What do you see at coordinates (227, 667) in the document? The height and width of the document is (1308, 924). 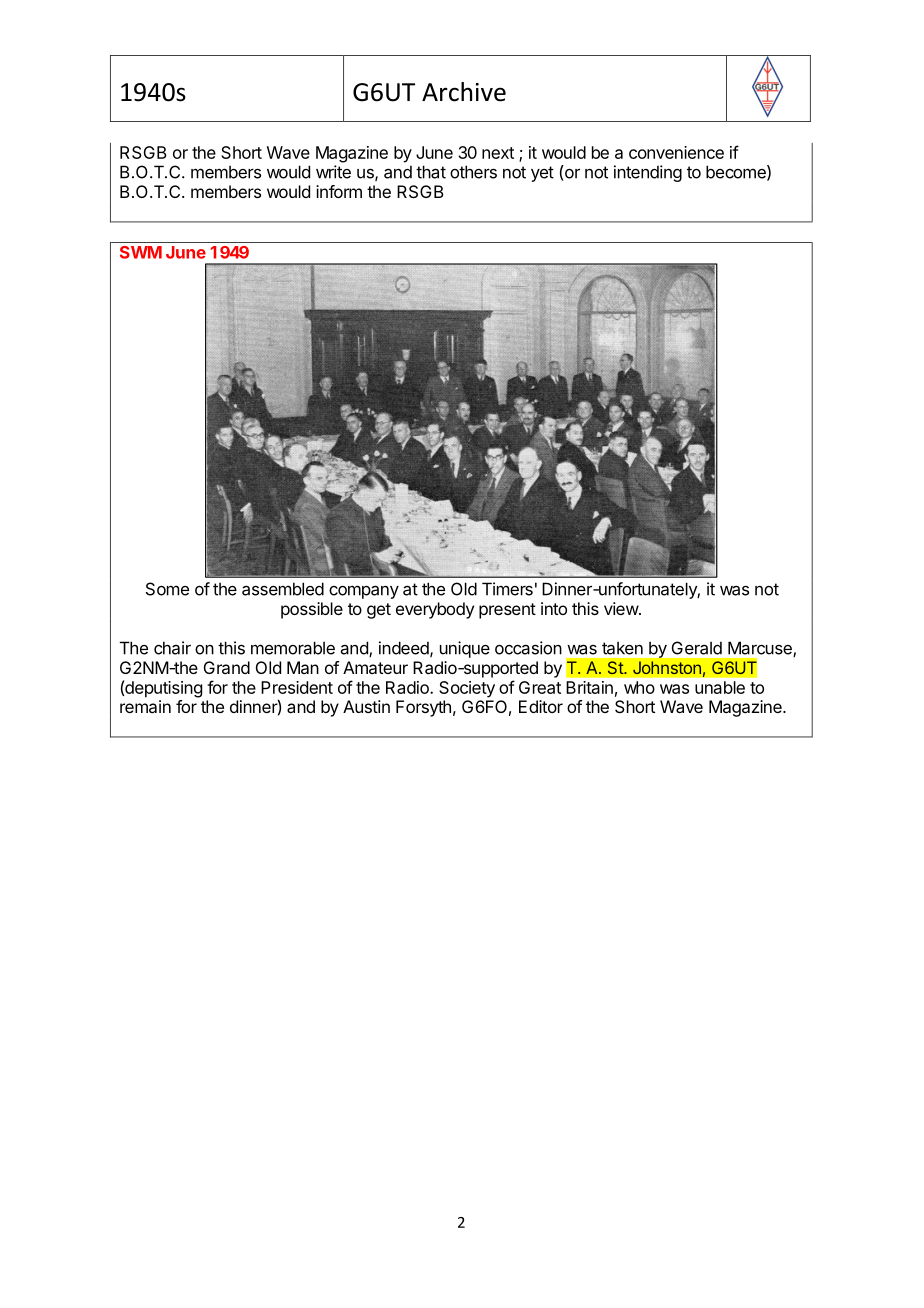 I see `Grand` at bounding box center [227, 667].
